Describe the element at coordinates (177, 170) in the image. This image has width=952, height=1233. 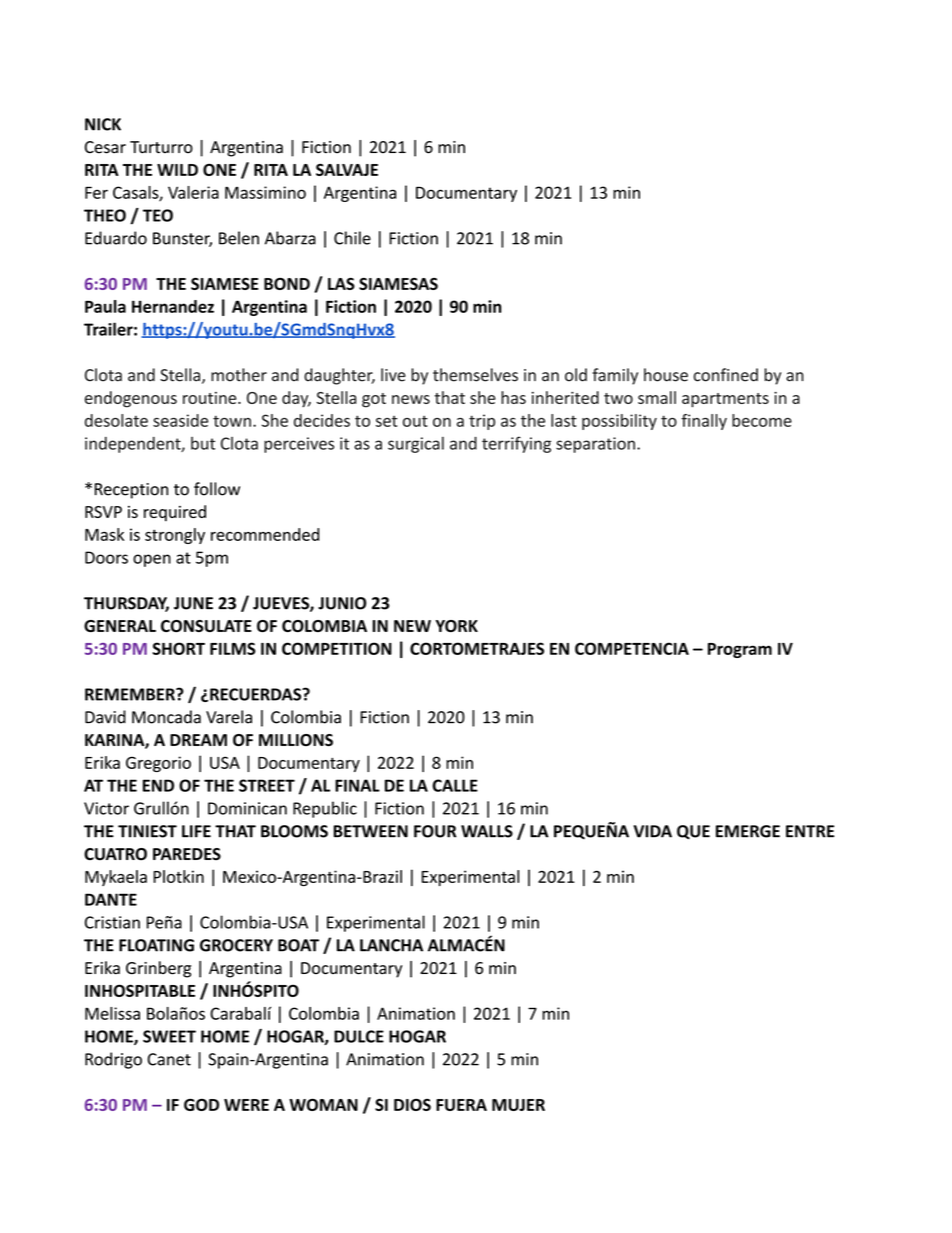
I see `WILD` at that location.
